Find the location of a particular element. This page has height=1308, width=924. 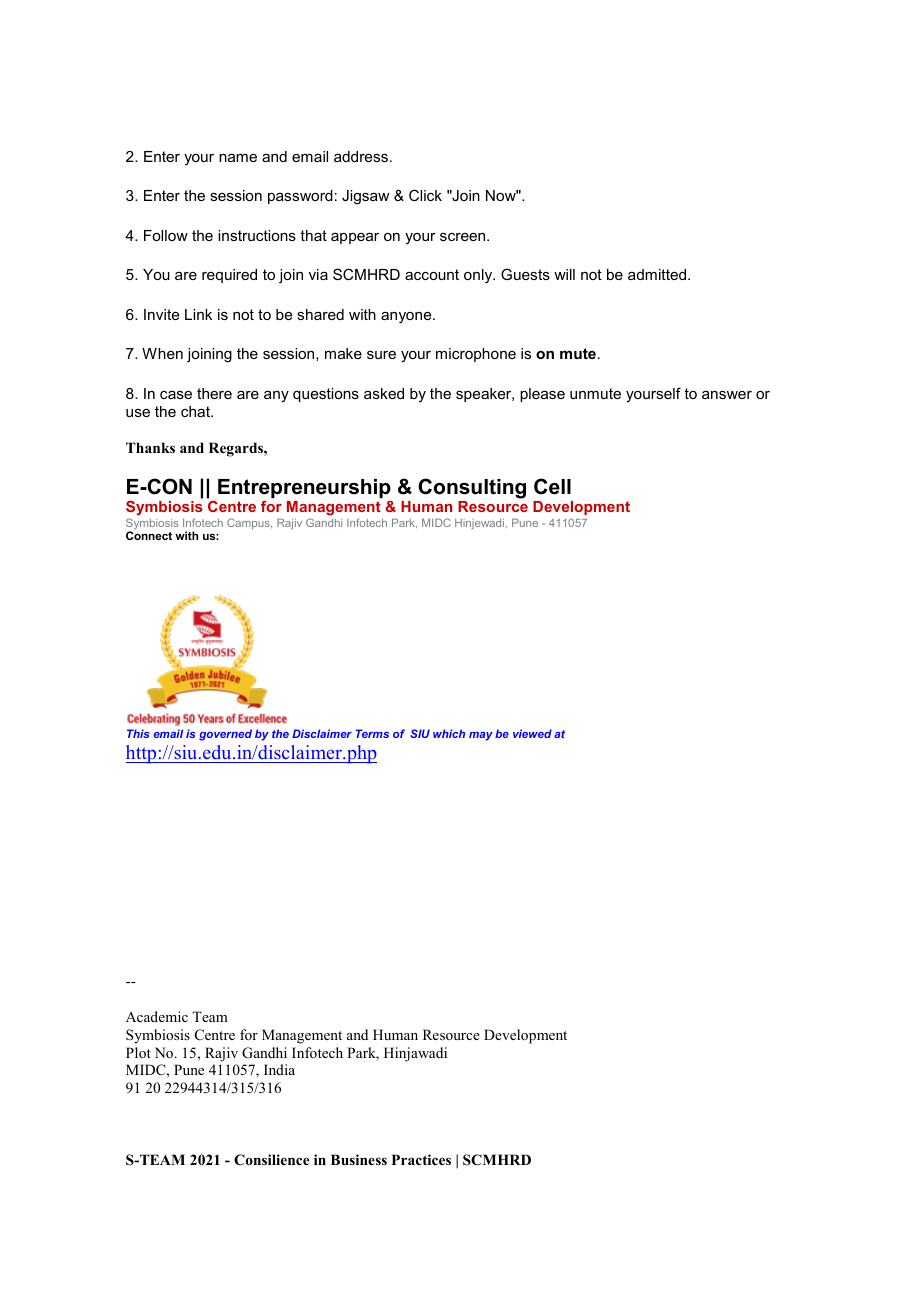

which is located at coordinates (449, 733).
